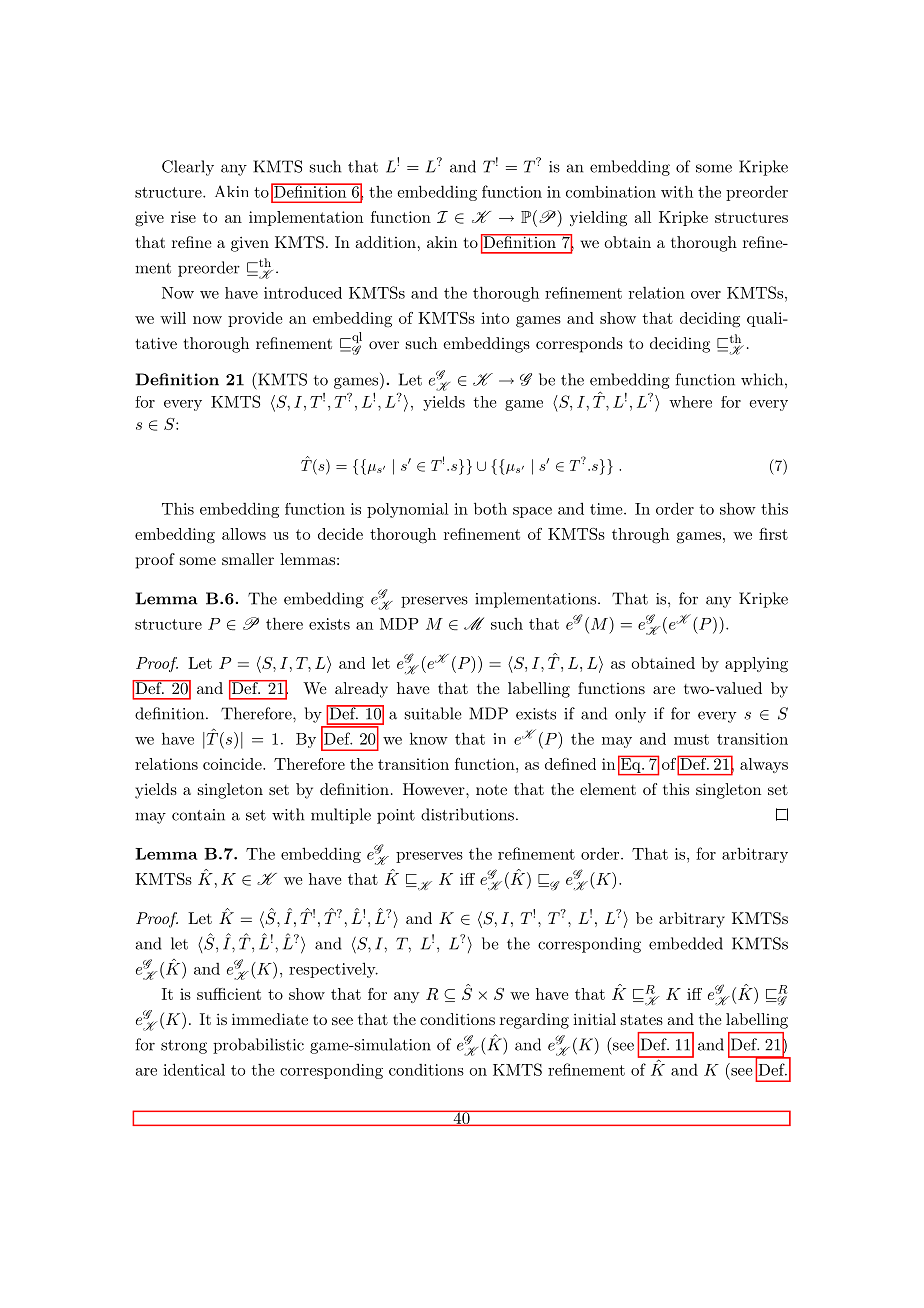 The width and height of the document is (924, 1308). Describe the element at coordinates (188, 168) in the document. I see `Clearly` at that location.
